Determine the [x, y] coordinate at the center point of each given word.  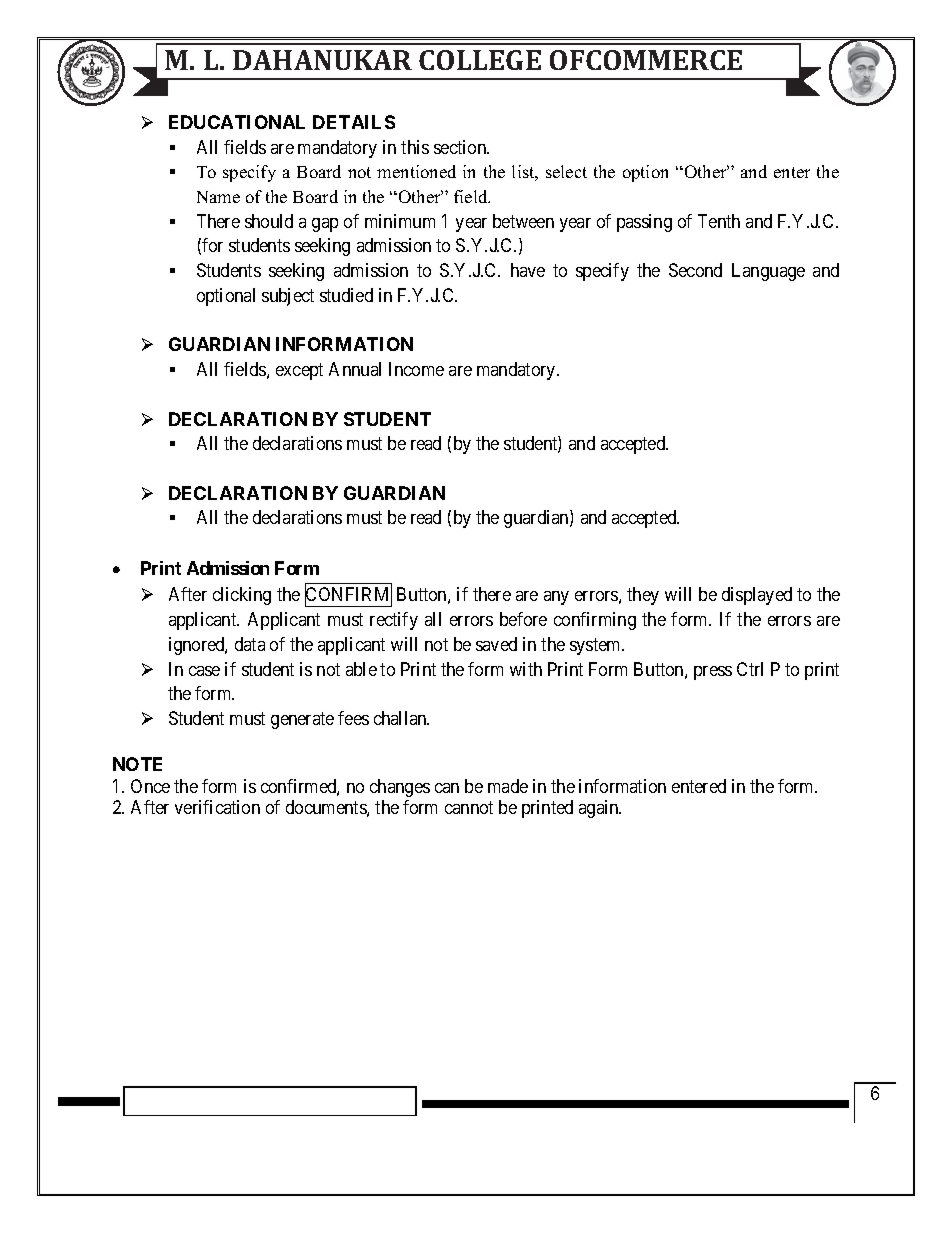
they [643, 596]
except [299, 371]
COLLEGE [480, 60]
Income [416, 369]
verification [217, 807]
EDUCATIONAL [237, 122]
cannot [469, 808]
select [566, 171]
